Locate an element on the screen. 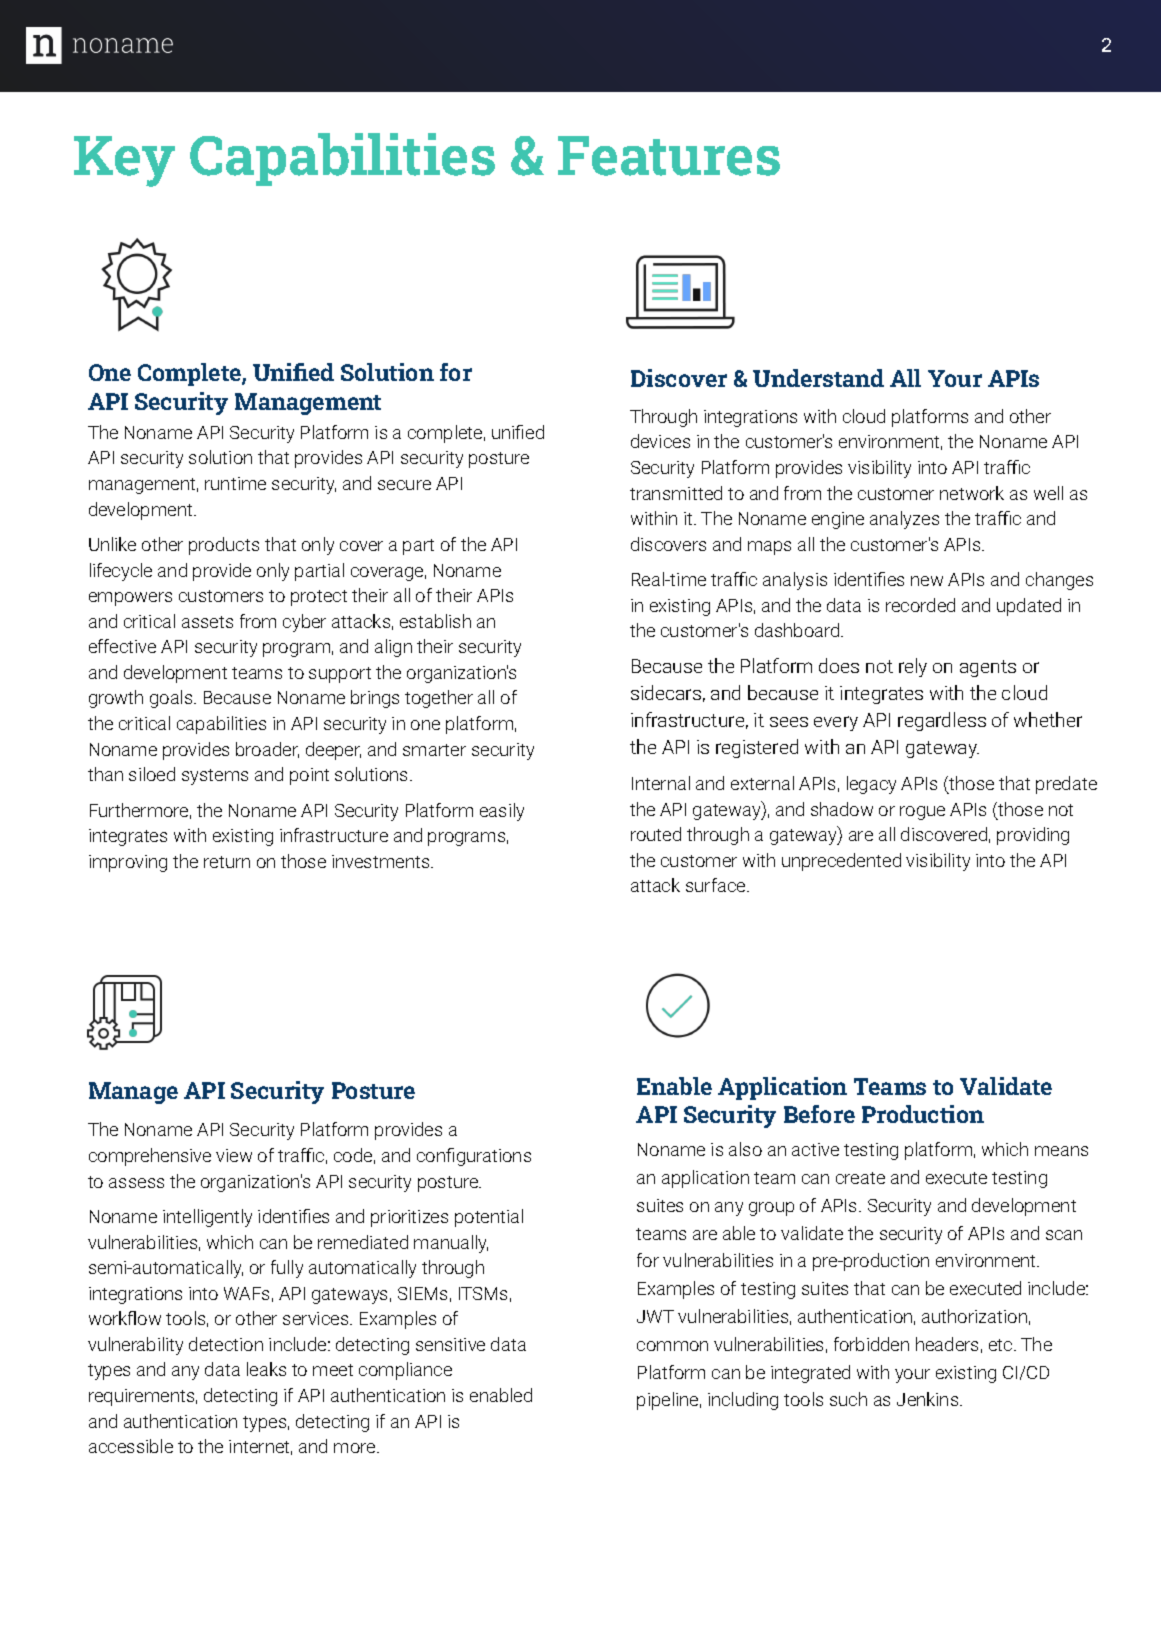  also is located at coordinates (745, 1149).
